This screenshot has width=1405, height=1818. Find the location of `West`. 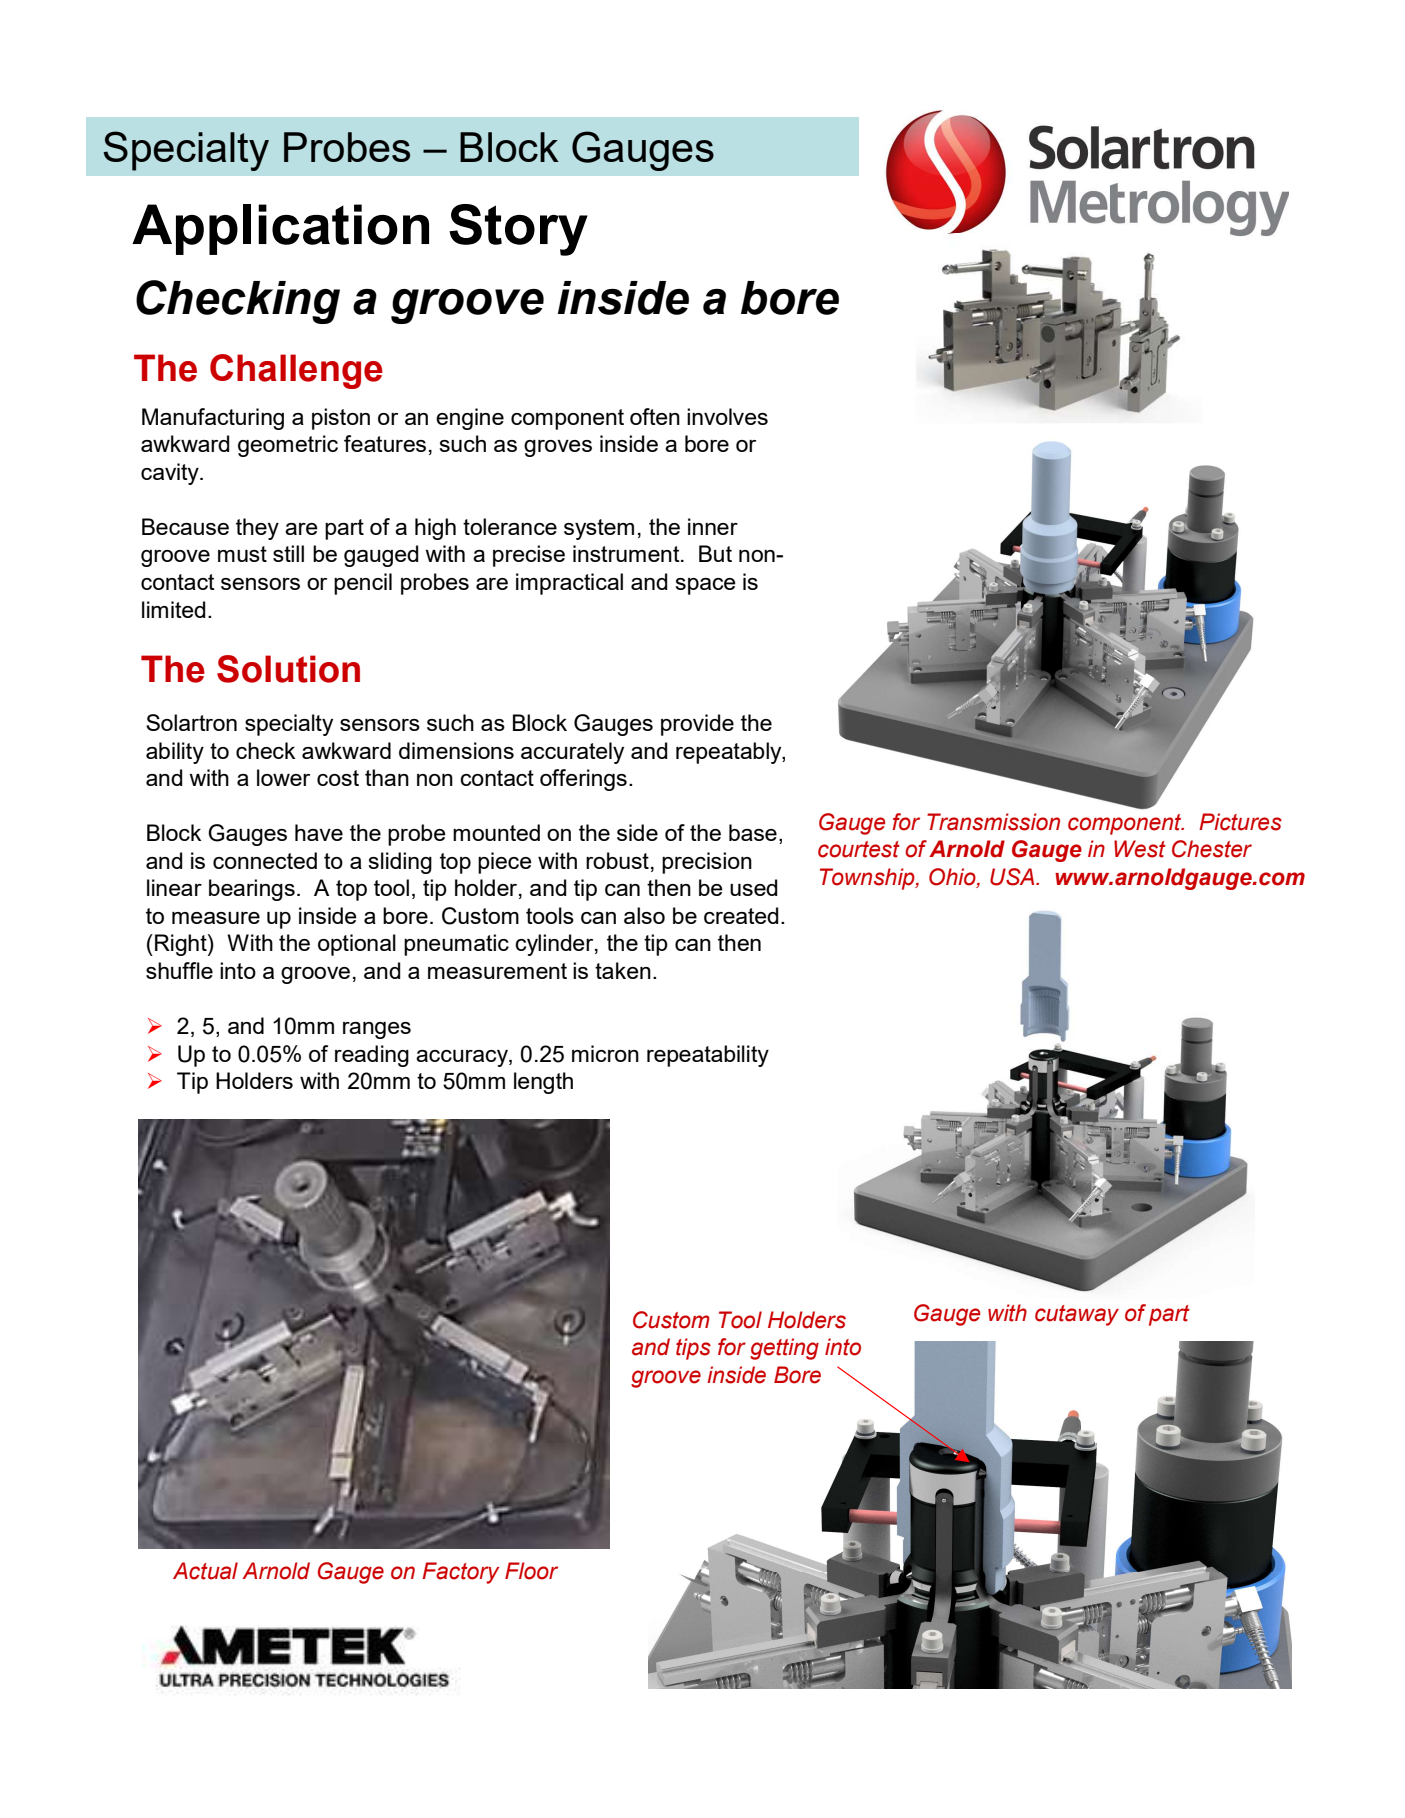

West is located at coordinates (1140, 849).
